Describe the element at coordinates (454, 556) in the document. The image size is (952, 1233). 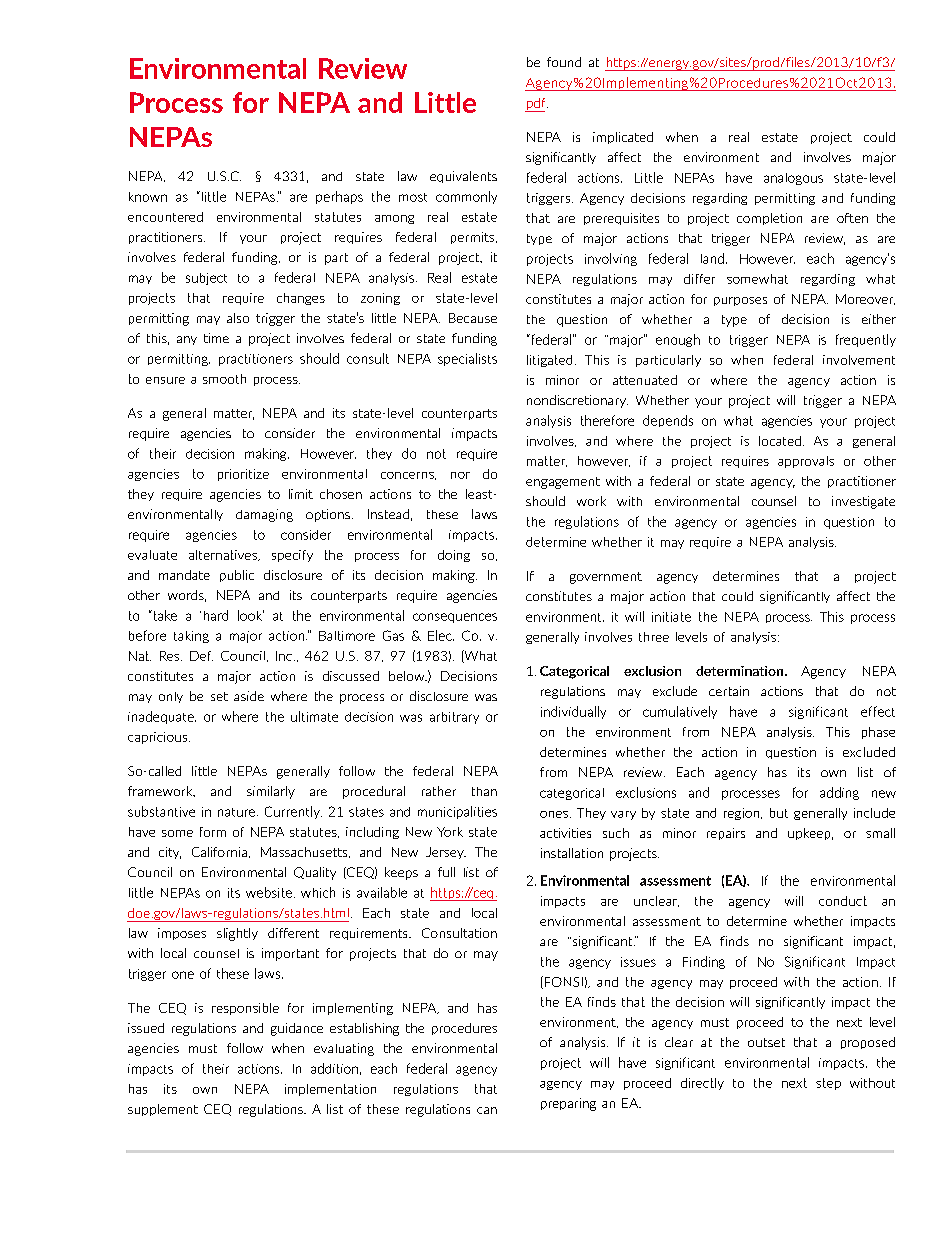
I see `doing` at that location.
